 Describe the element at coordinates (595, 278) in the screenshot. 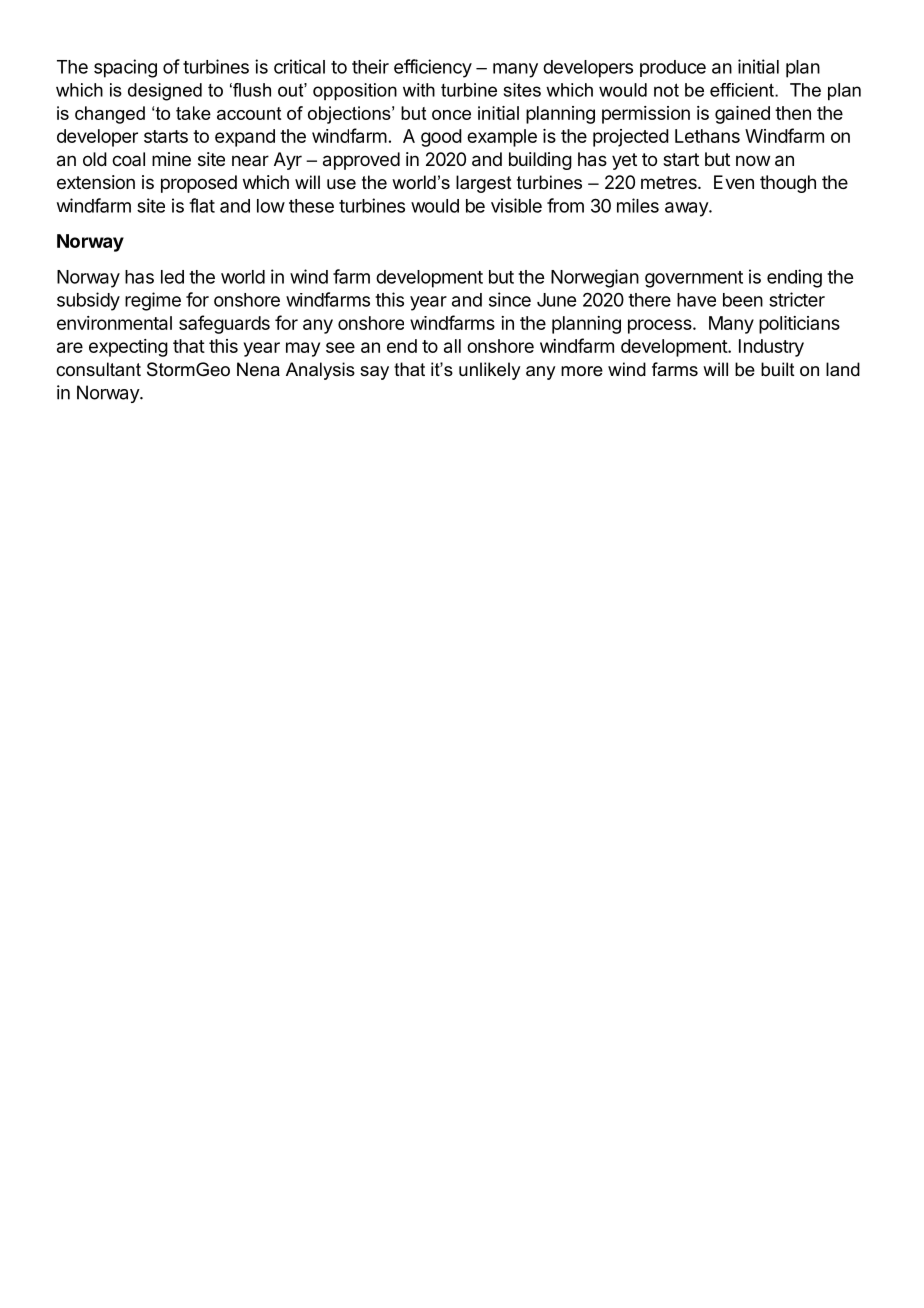

I see `Norwegian` at that location.
